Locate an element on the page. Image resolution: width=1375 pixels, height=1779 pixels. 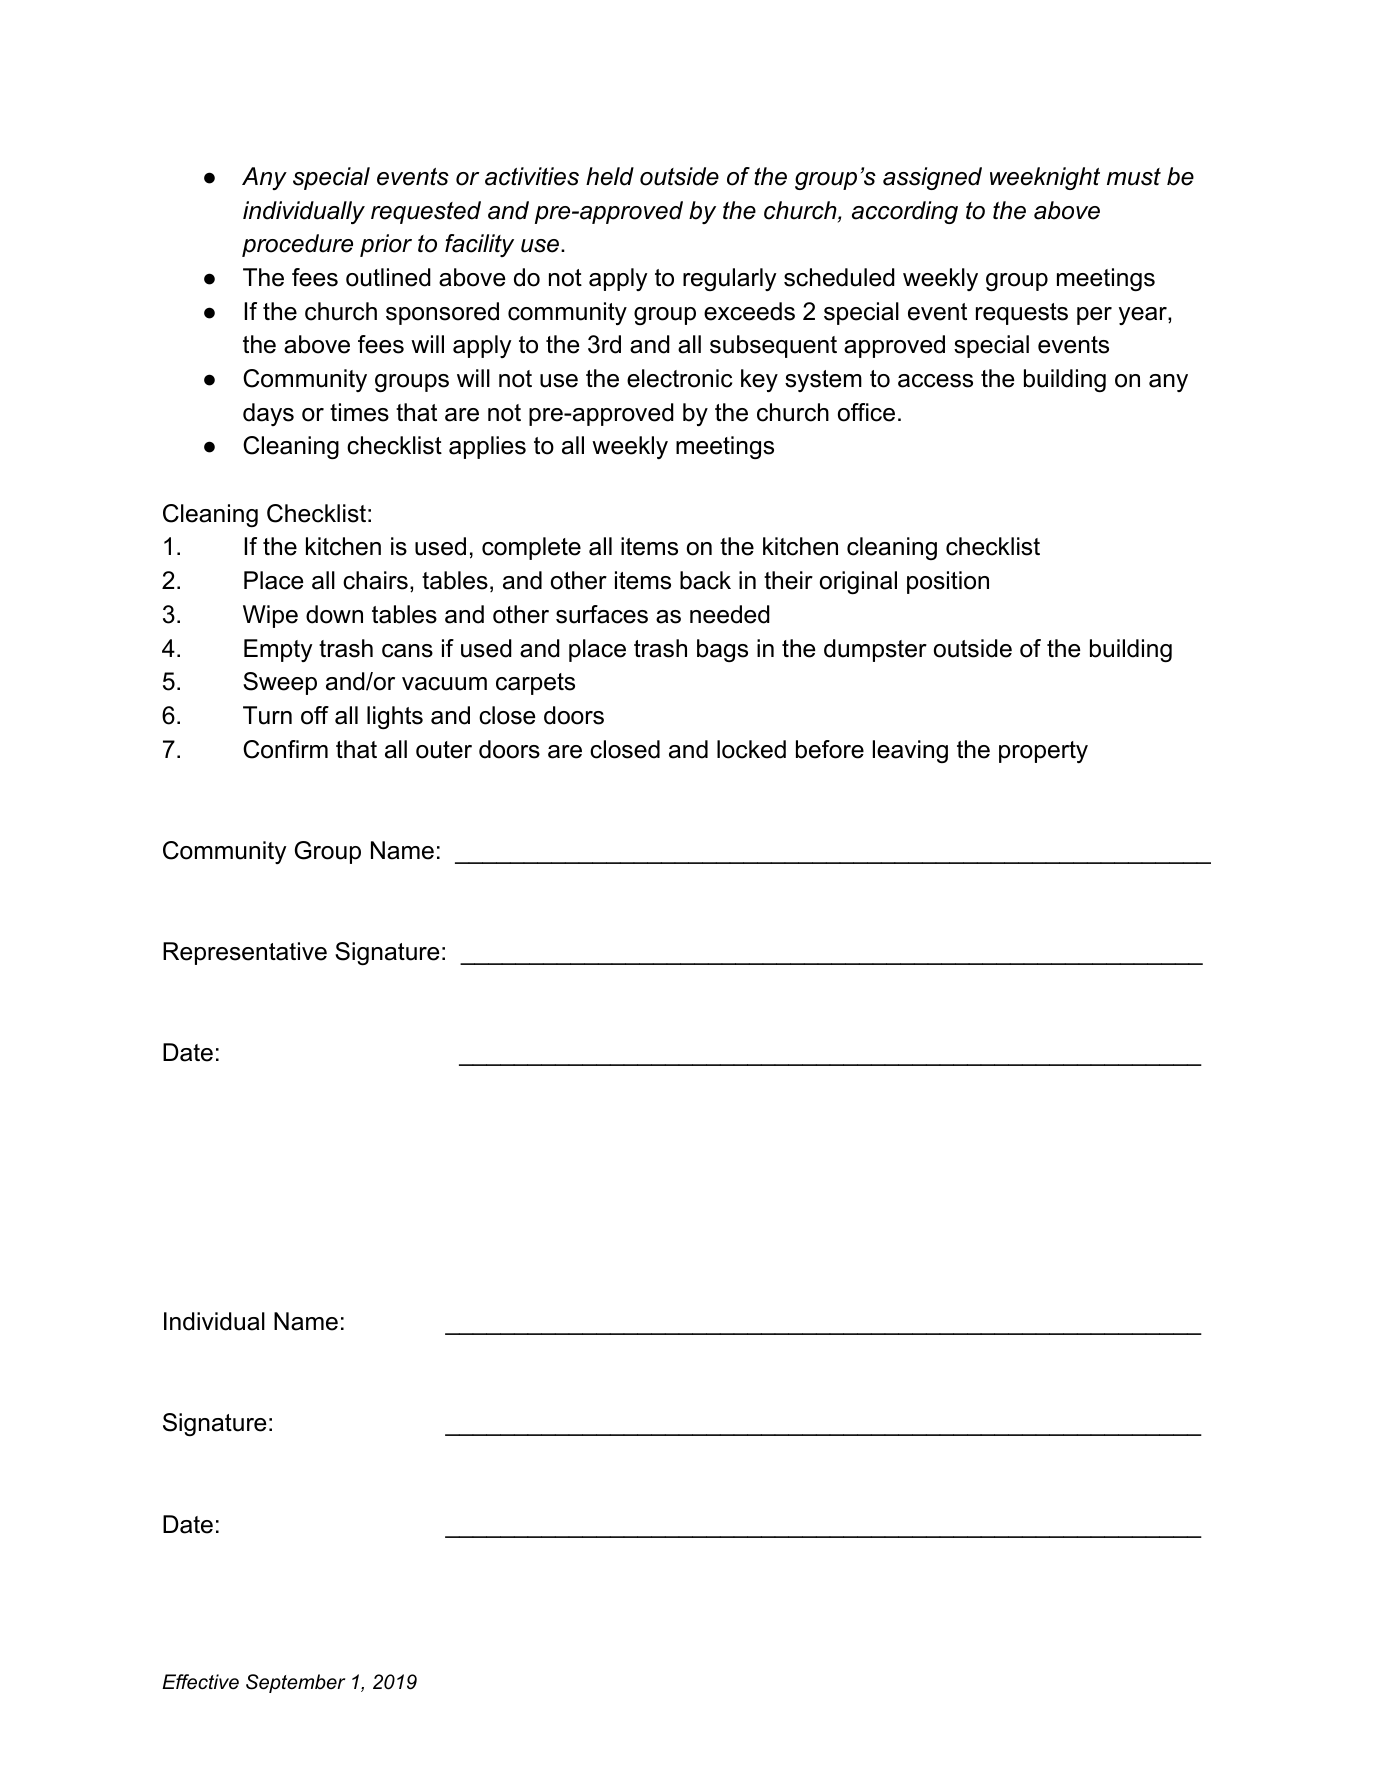
property is located at coordinates (1043, 752).
